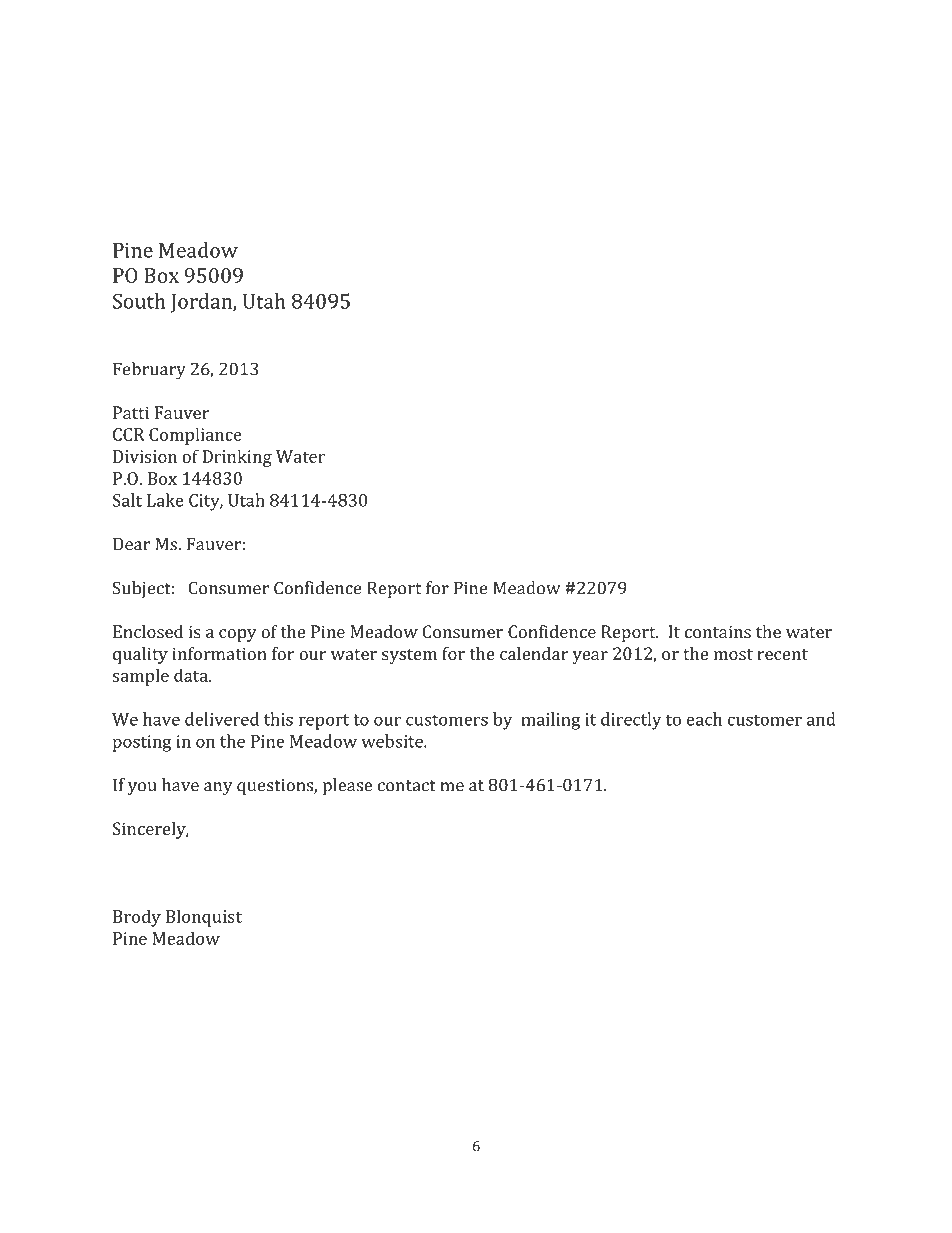  What do you see at coordinates (718, 631) in the page?
I see `contains` at bounding box center [718, 631].
